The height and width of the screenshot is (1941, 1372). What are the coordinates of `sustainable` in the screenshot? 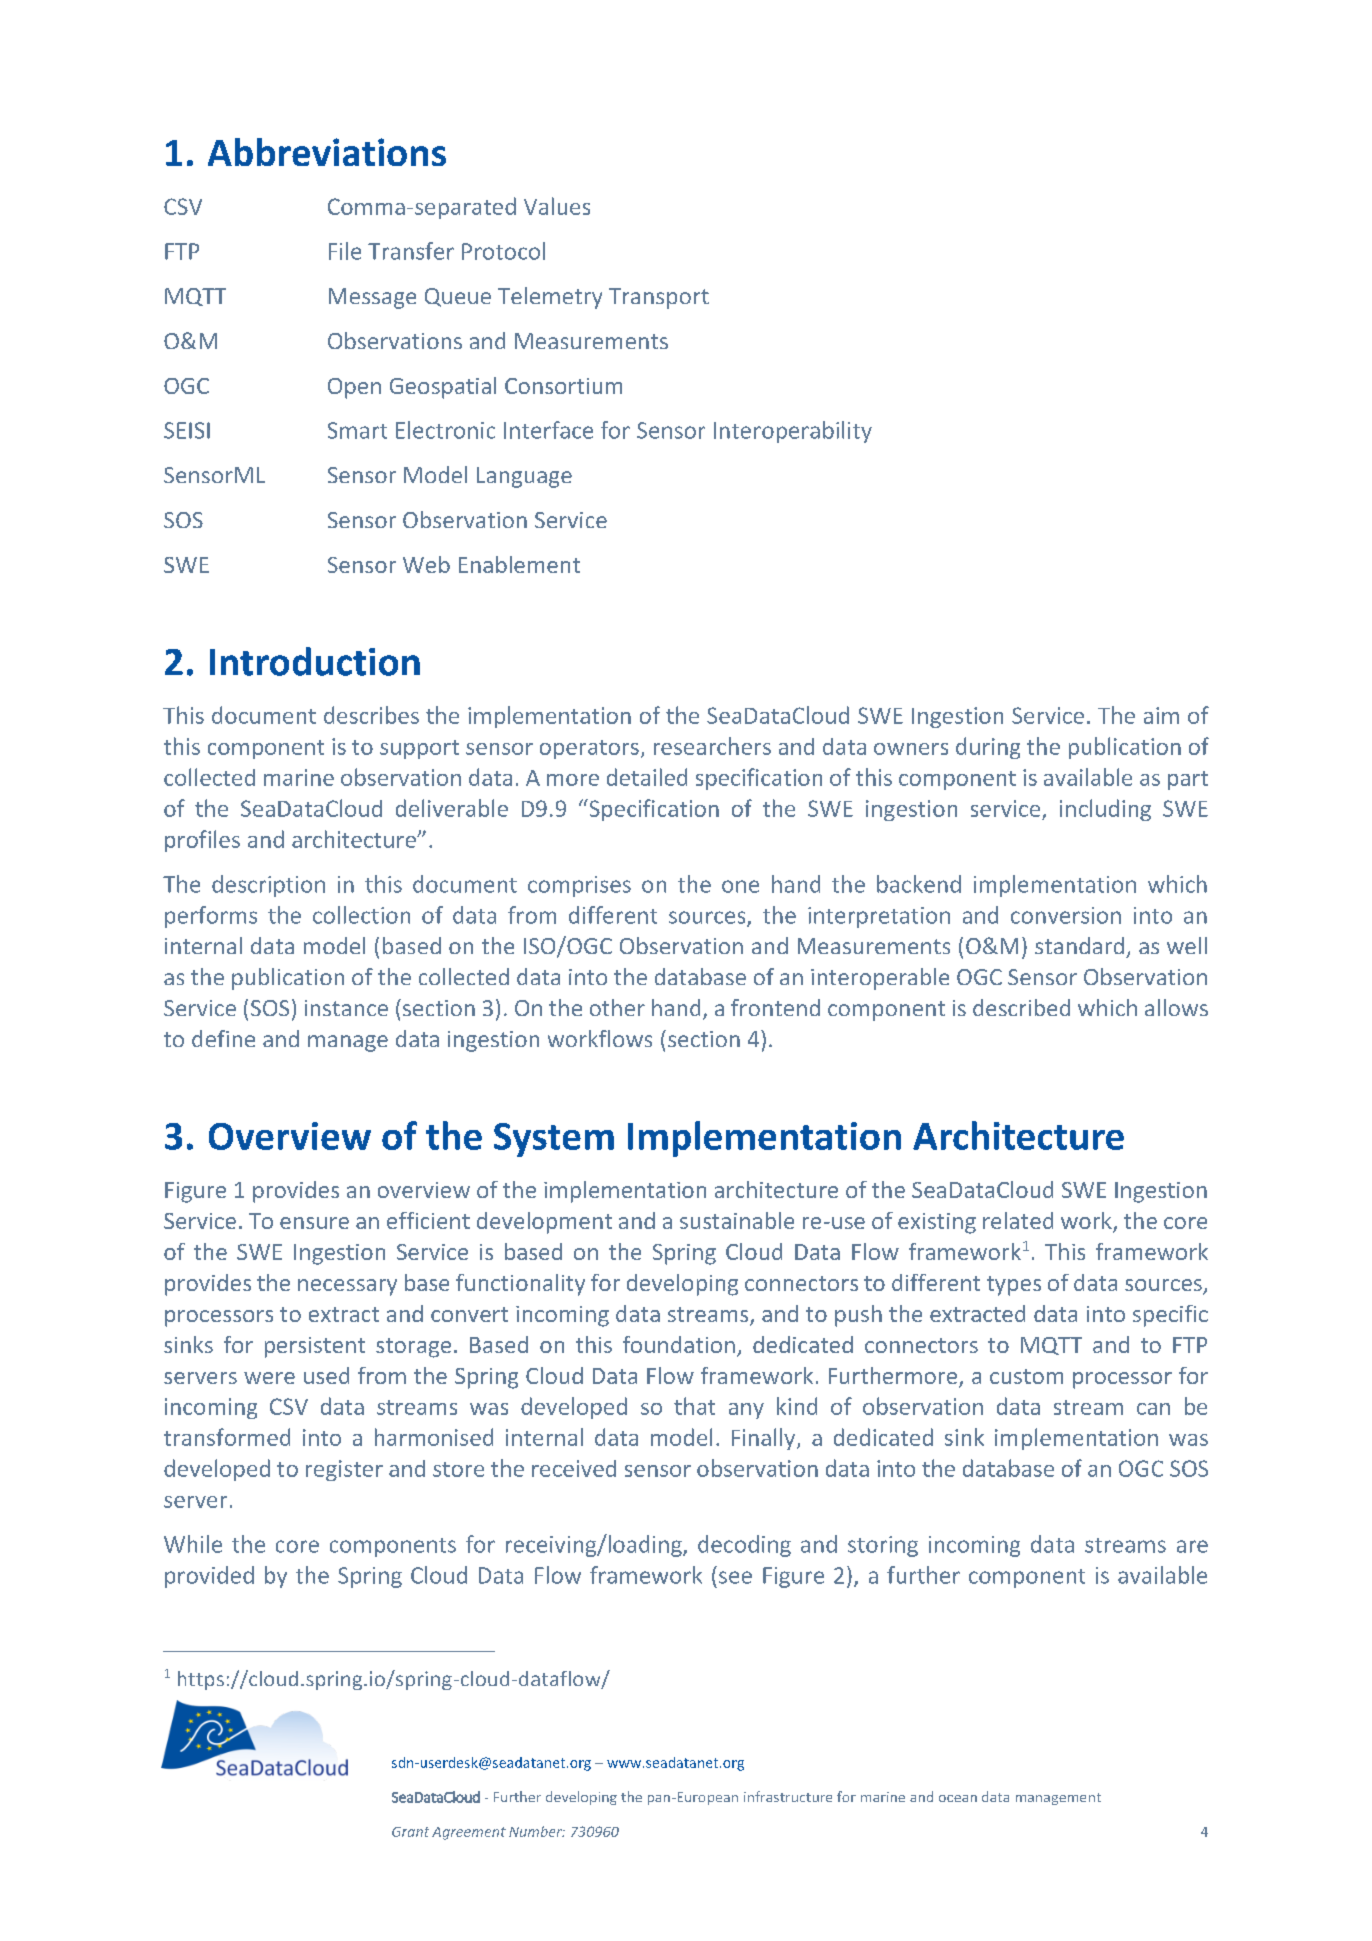 It's located at (737, 1220).
